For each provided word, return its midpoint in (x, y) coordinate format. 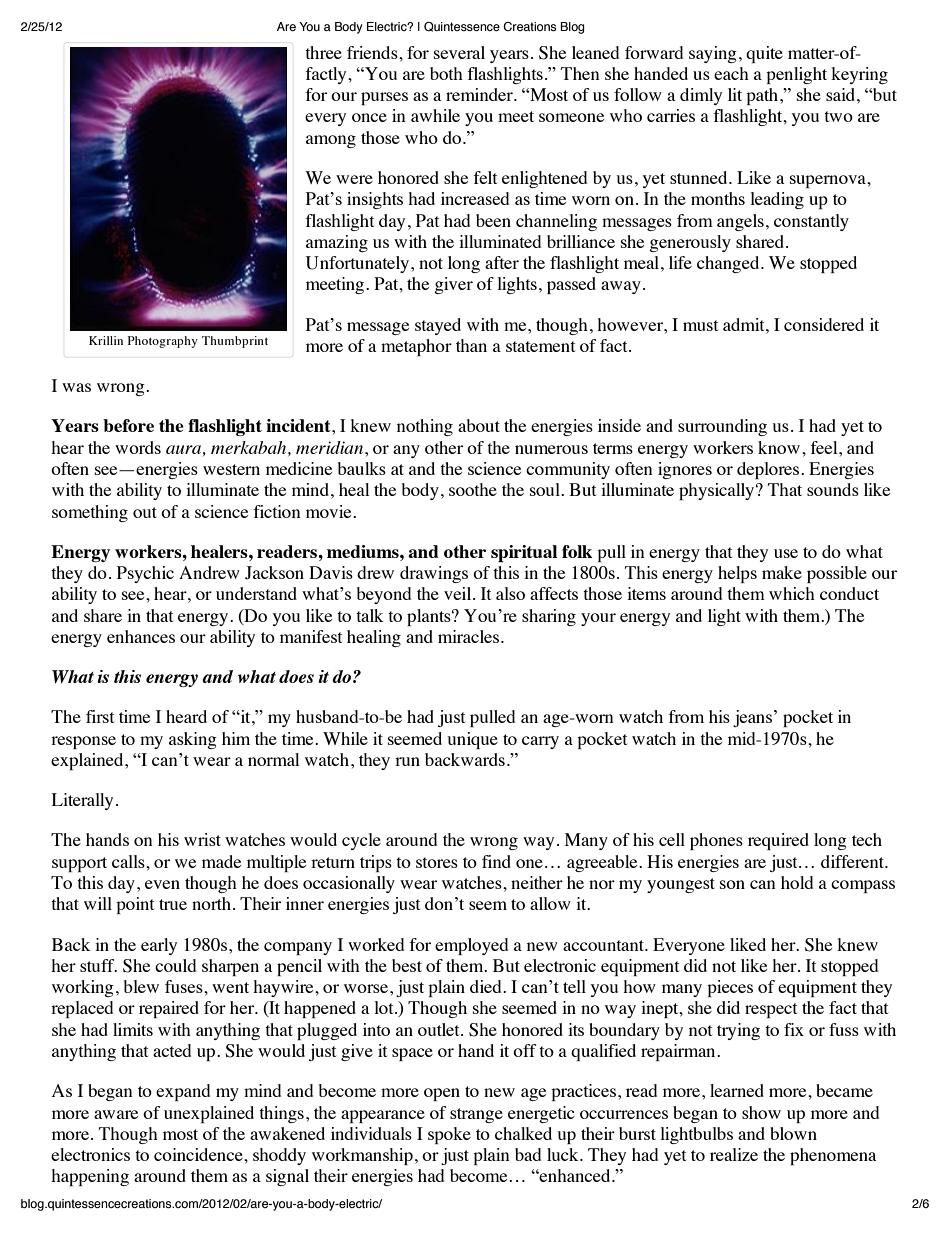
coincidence (199, 1154)
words (138, 447)
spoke (449, 1135)
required (778, 841)
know (779, 447)
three (323, 52)
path (763, 96)
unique (472, 740)
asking (193, 740)
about (479, 425)
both (446, 73)
